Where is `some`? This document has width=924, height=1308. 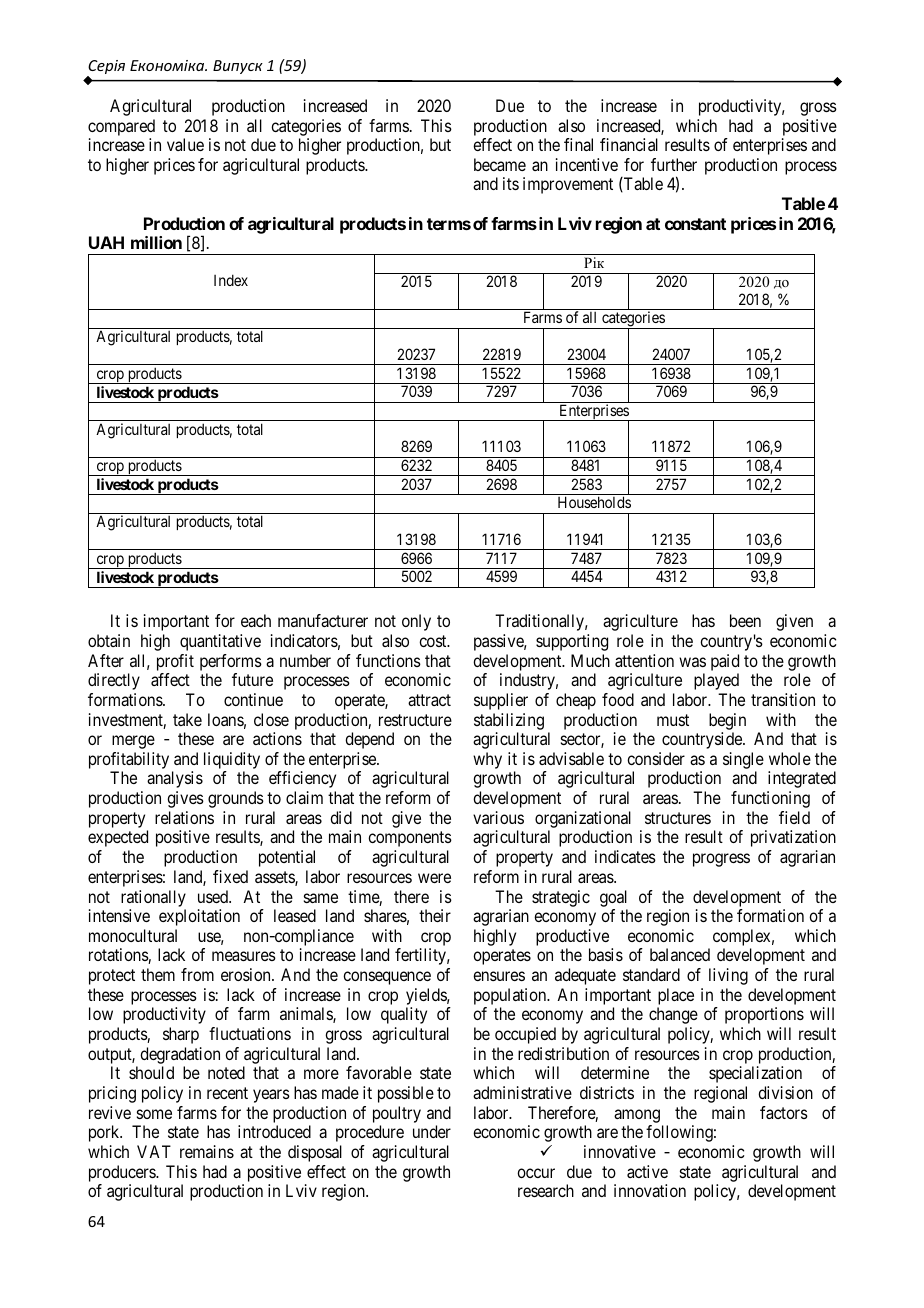
some is located at coordinates (154, 1114).
